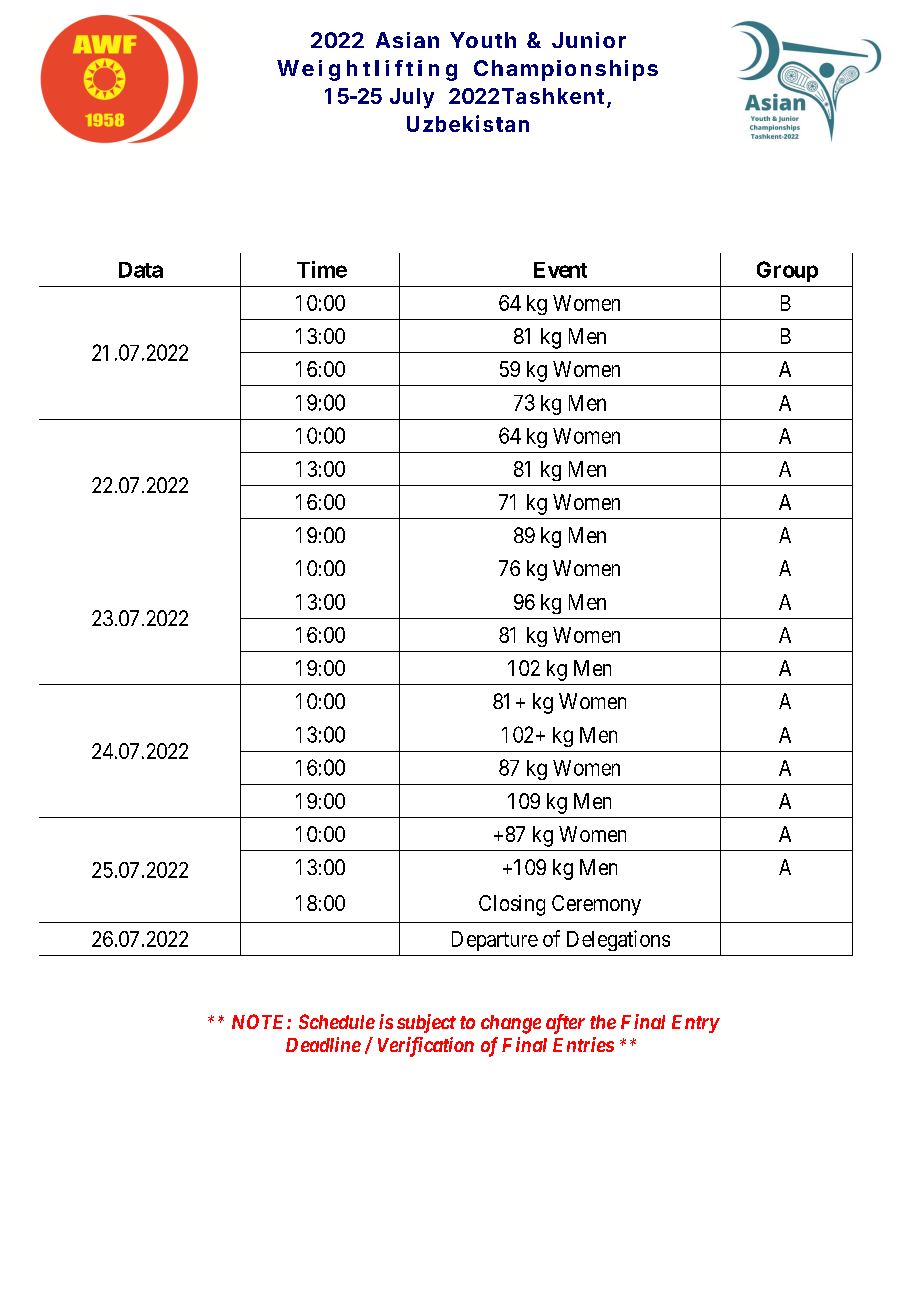 Image resolution: width=924 pixels, height=1308 pixels. I want to click on Asian, so click(407, 40).
